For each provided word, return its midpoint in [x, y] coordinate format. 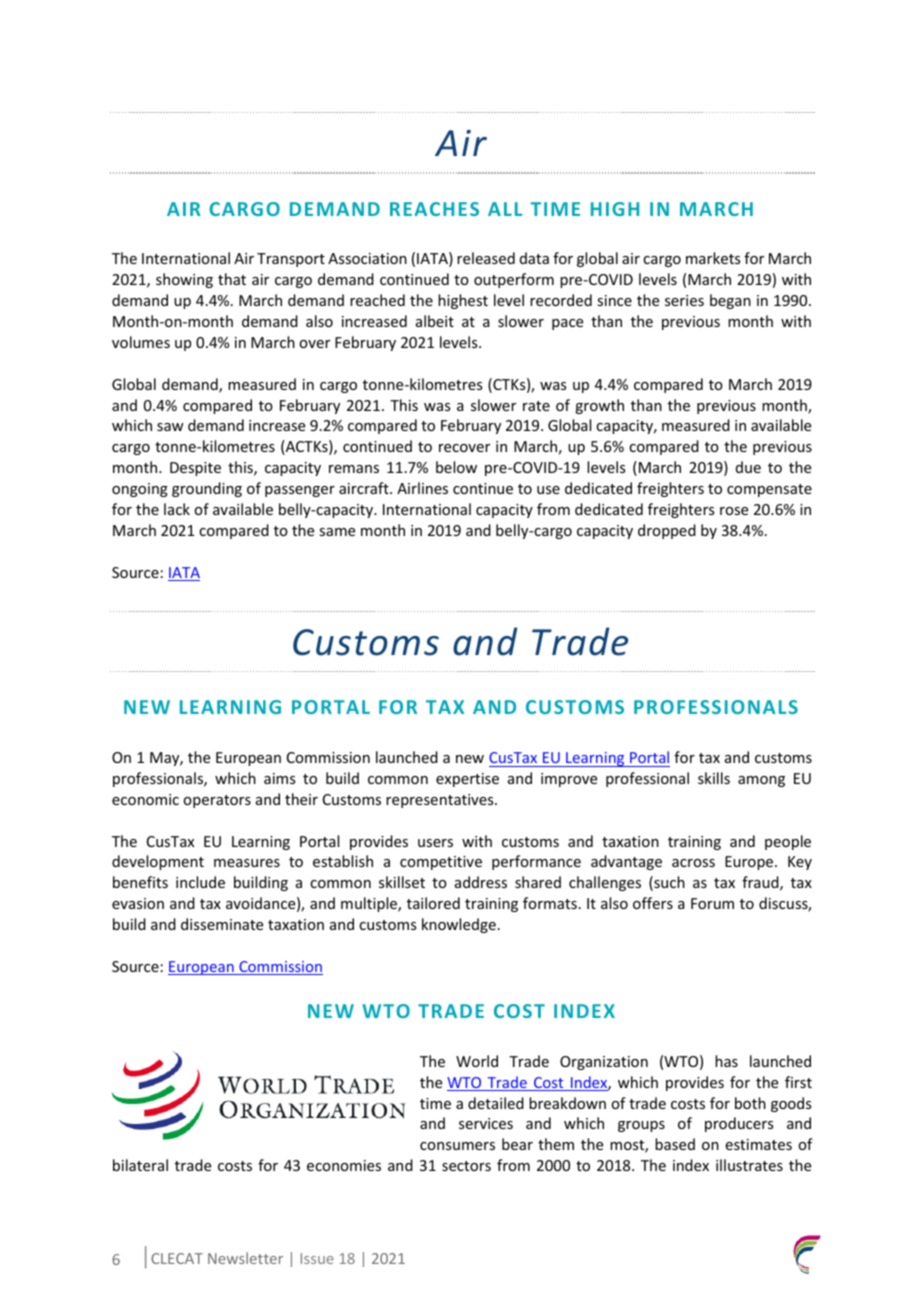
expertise [467, 780]
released [486, 258]
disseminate [222, 924]
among [761, 781]
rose [734, 511]
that [232, 279]
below [456, 467]
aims [279, 778]
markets [713, 258]
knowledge [459, 925]
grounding [207, 489]
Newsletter [245, 1258]
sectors [466, 1166]
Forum [712, 903]
